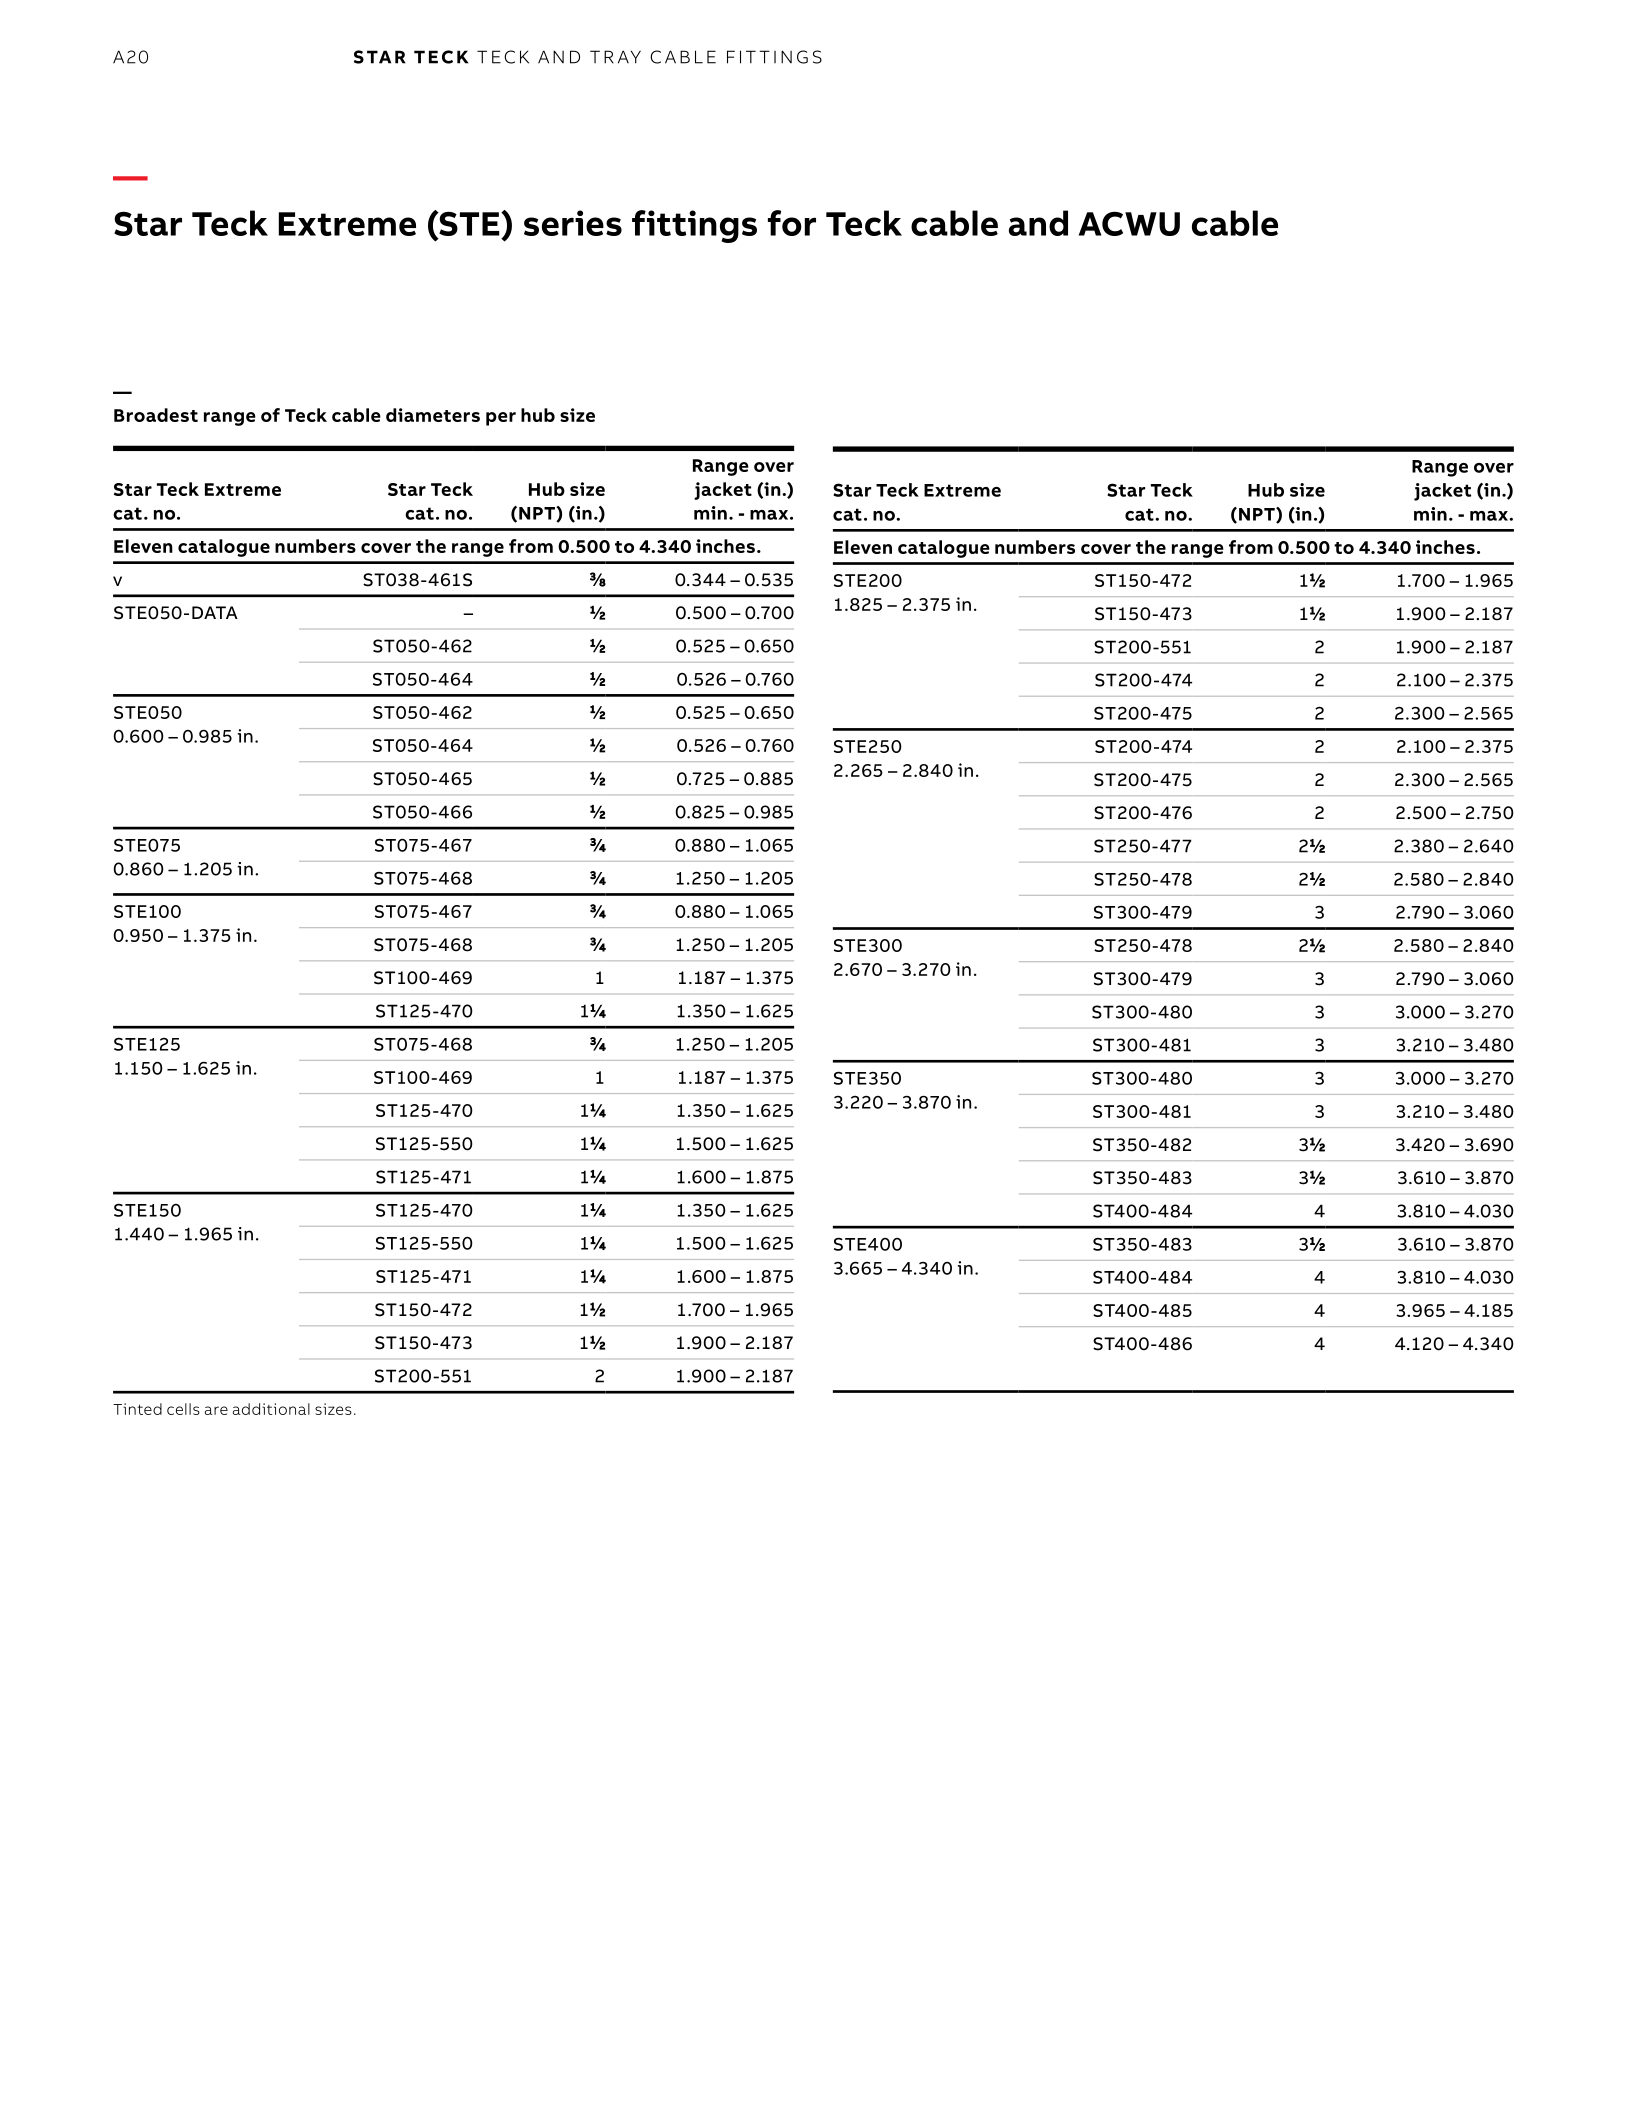 This screenshot has width=1628, height=2107. I want to click on series, so click(573, 223).
